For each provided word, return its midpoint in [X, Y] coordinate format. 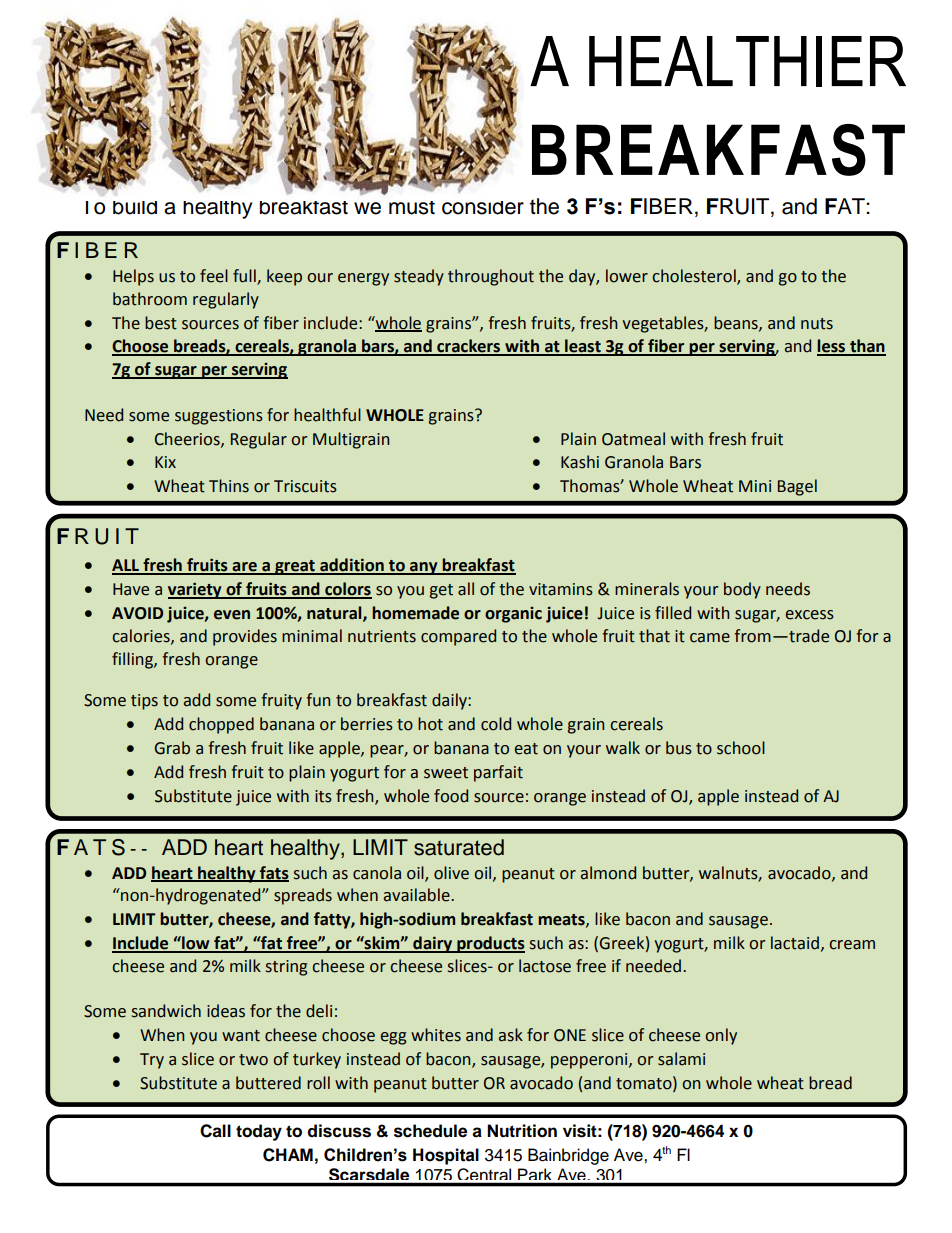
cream [852, 945]
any [424, 568]
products [490, 944]
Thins [229, 486]
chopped [221, 725]
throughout [491, 277]
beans [737, 323]
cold [496, 724]
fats [273, 873]
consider [483, 208]
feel [214, 276]
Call [215, 1131]
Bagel [797, 487]
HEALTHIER [747, 61]
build [135, 208]
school [741, 748]
